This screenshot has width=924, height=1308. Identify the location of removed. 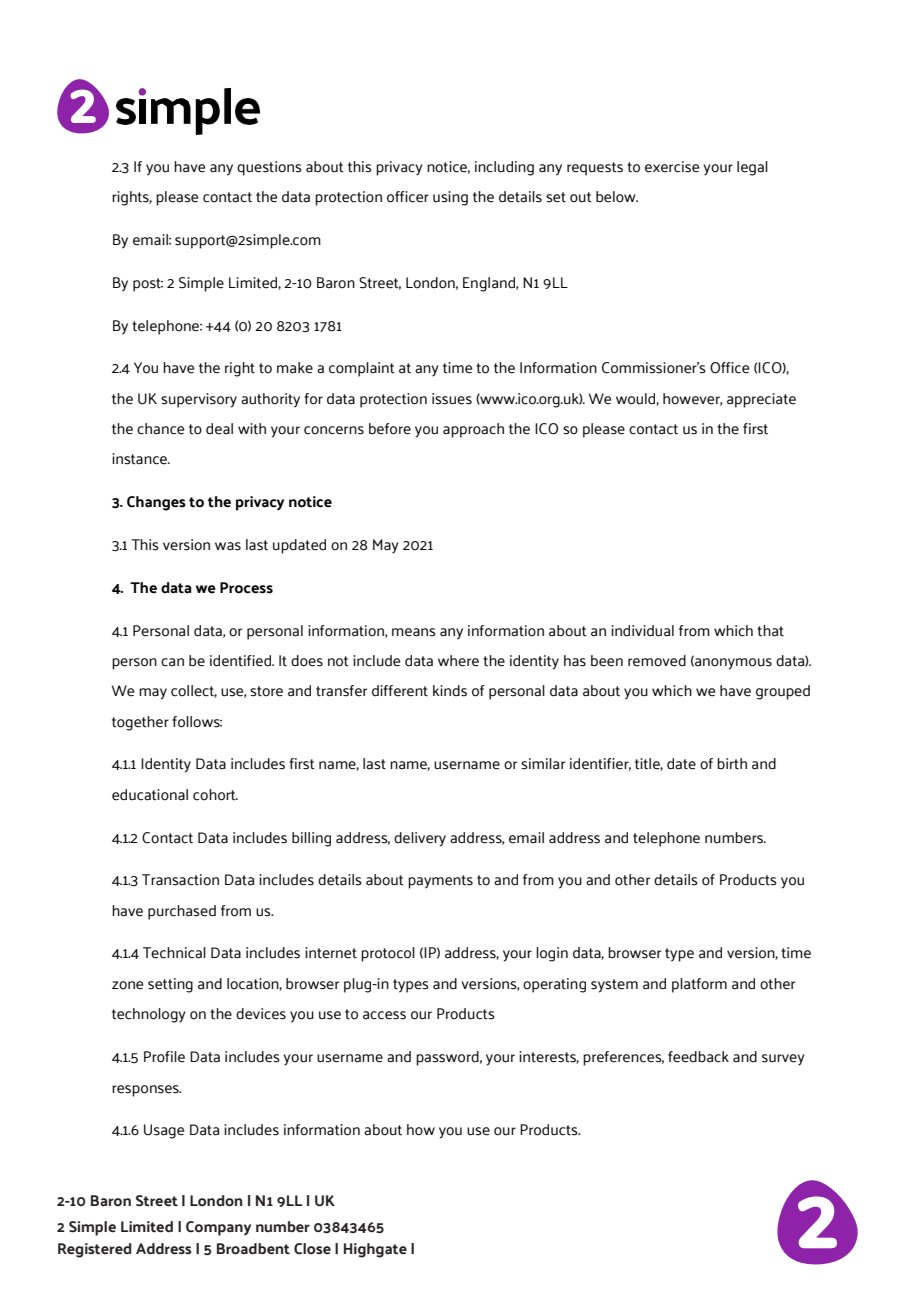
(657, 661).
